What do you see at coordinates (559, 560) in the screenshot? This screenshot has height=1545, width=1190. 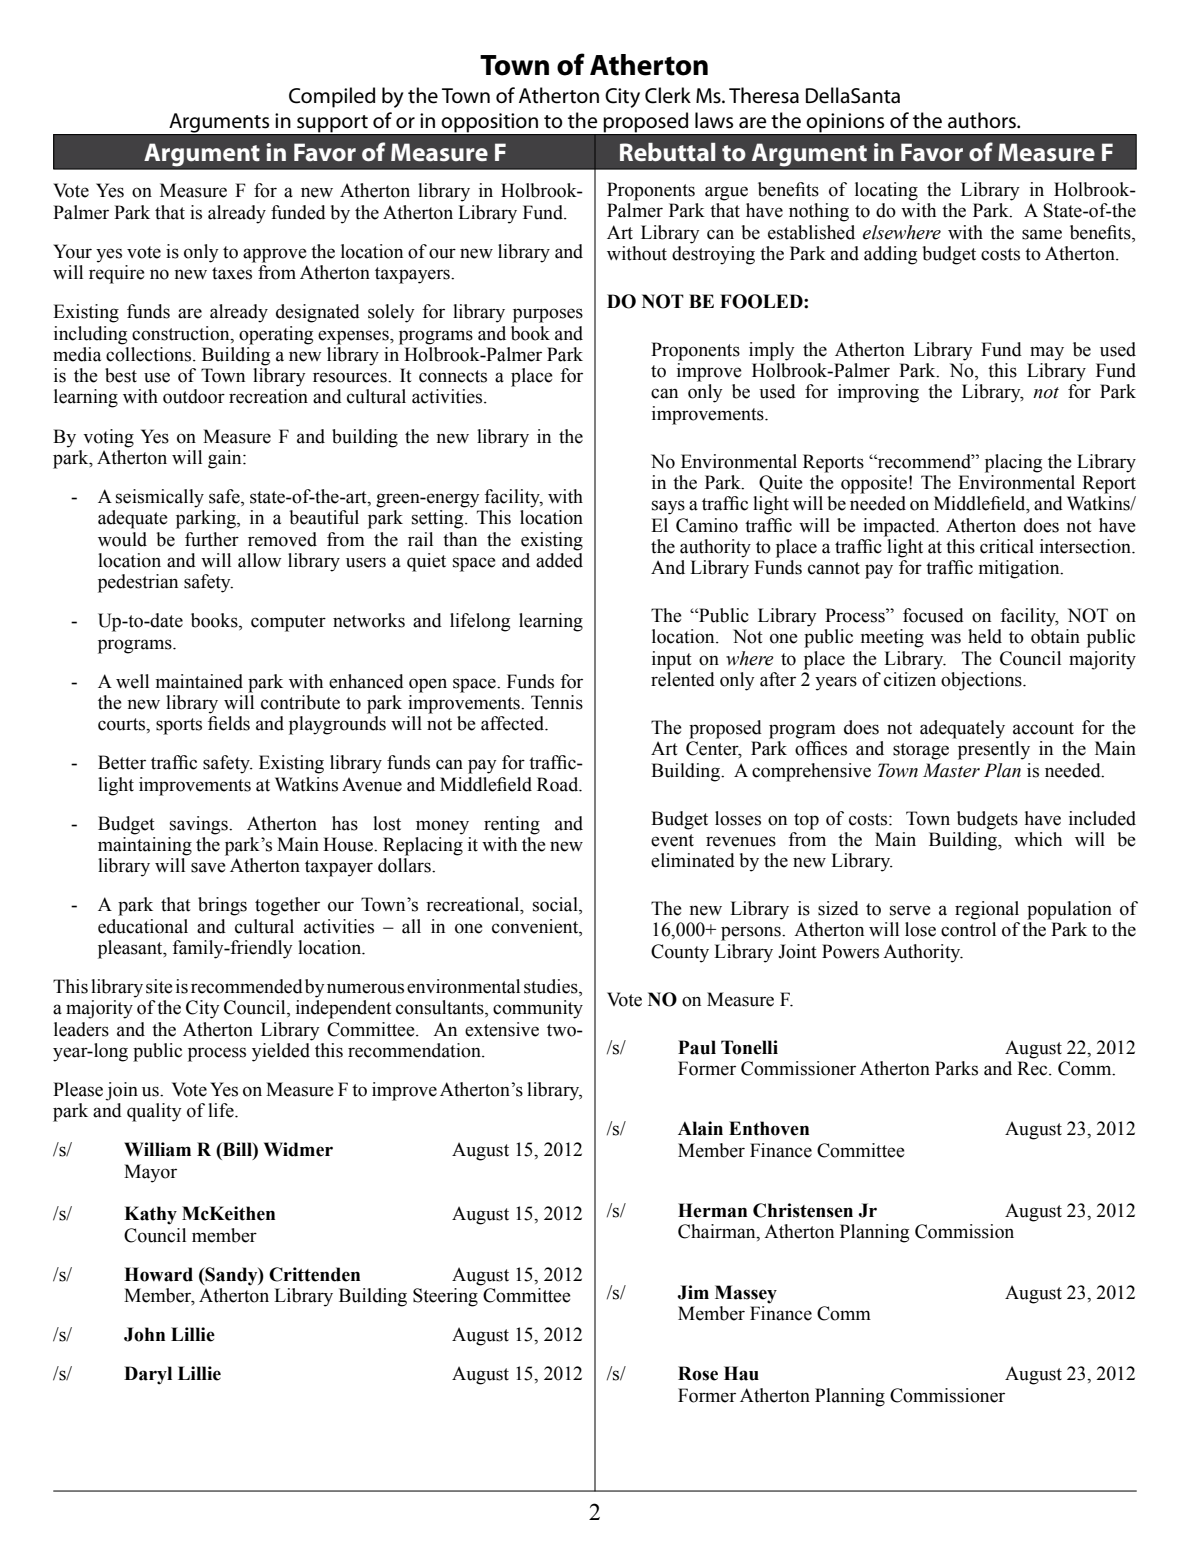 I see `added` at bounding box center [559, 560].
